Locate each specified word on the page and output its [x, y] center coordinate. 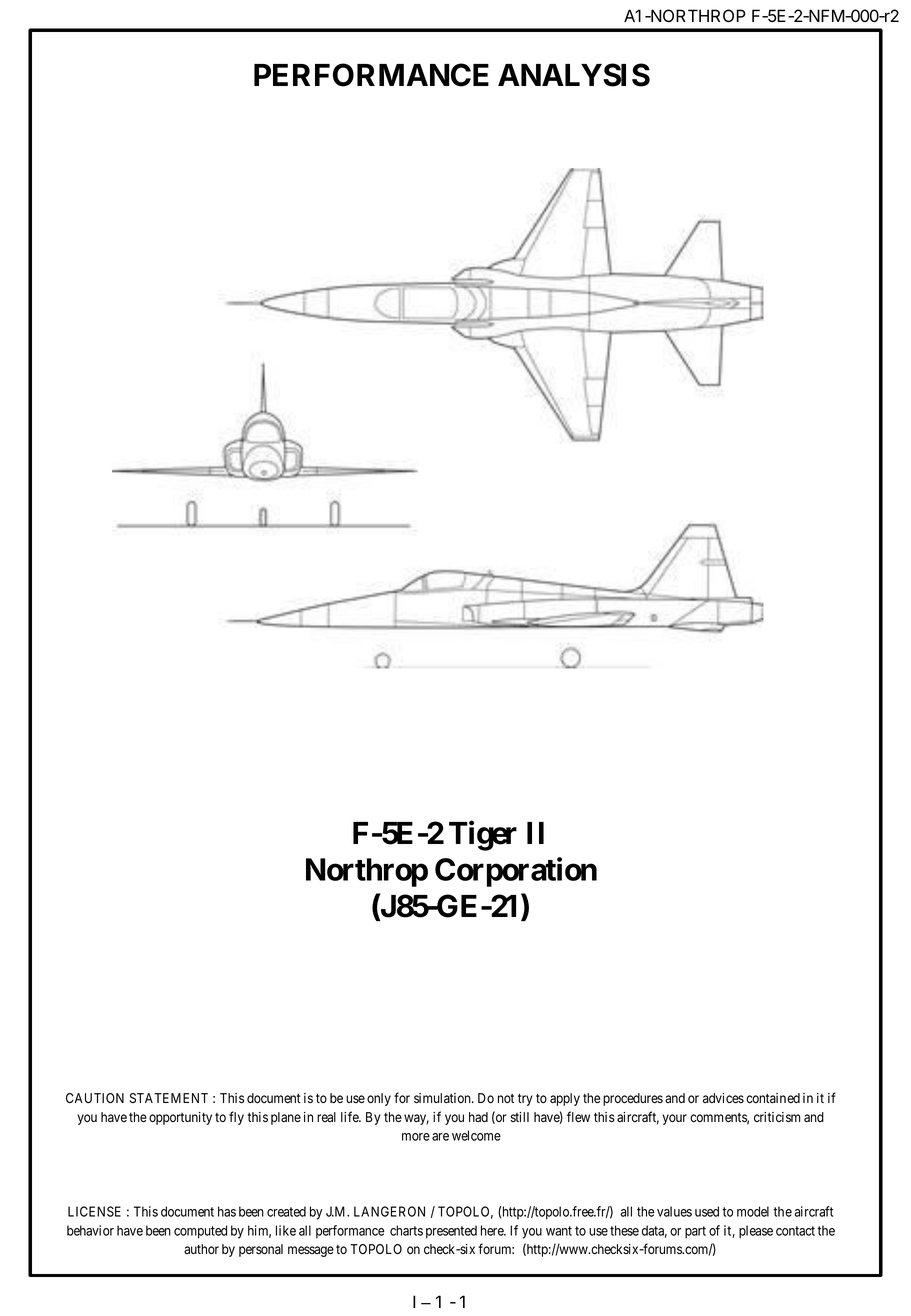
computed [200, 1232]
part [695, 1232]
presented [451, 1232]
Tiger [483, 836]
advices [723, 1098]
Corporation [516, 872]
